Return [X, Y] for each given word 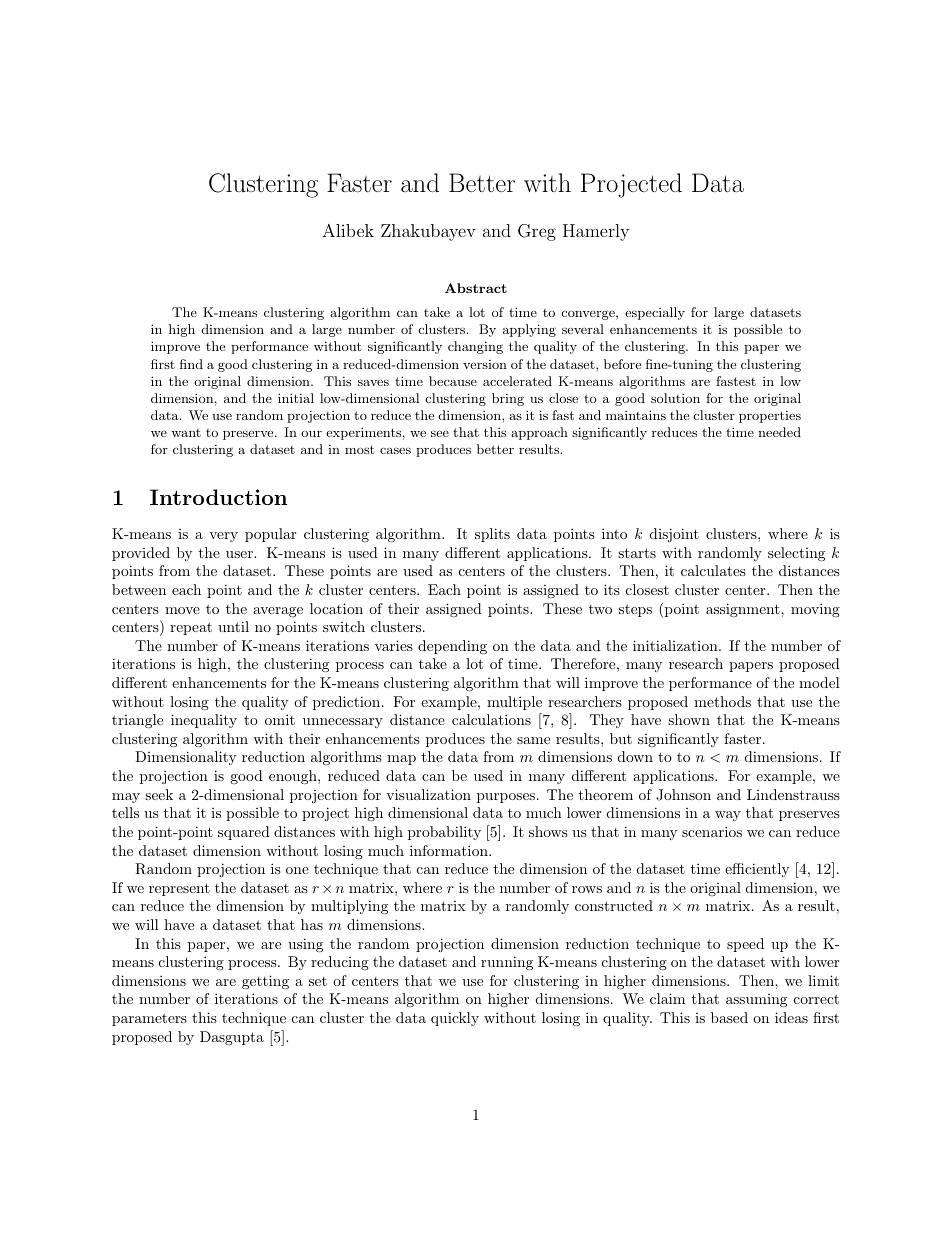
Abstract [476, 288]
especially [655, 313]
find [191, 364]
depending [452, 647]
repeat [191, 628]
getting [265, 982]
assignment [743, 610]
